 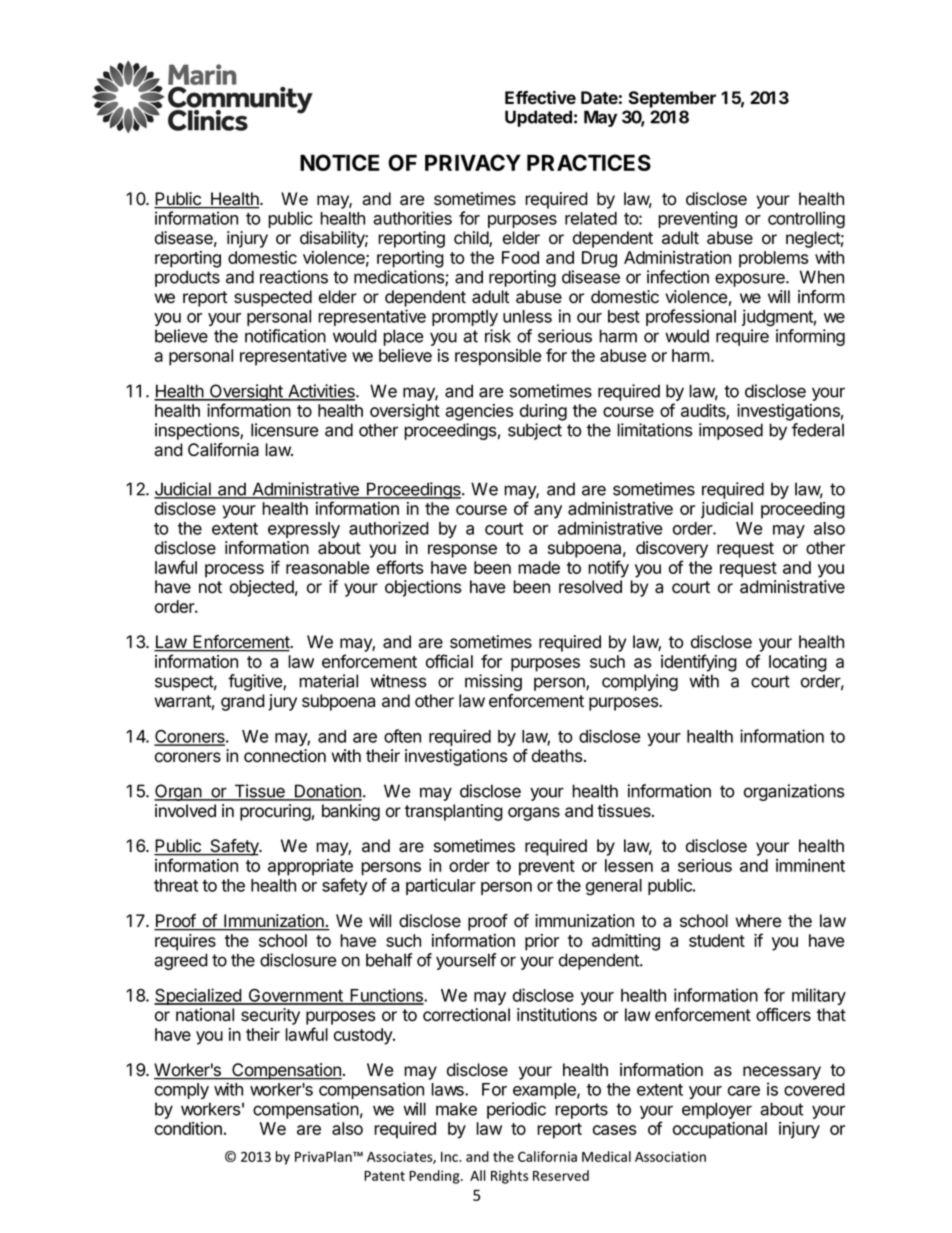 What do you see at coordinates (275, 812) in the page?
I see `procuring` at bounding box center [275, 812].
